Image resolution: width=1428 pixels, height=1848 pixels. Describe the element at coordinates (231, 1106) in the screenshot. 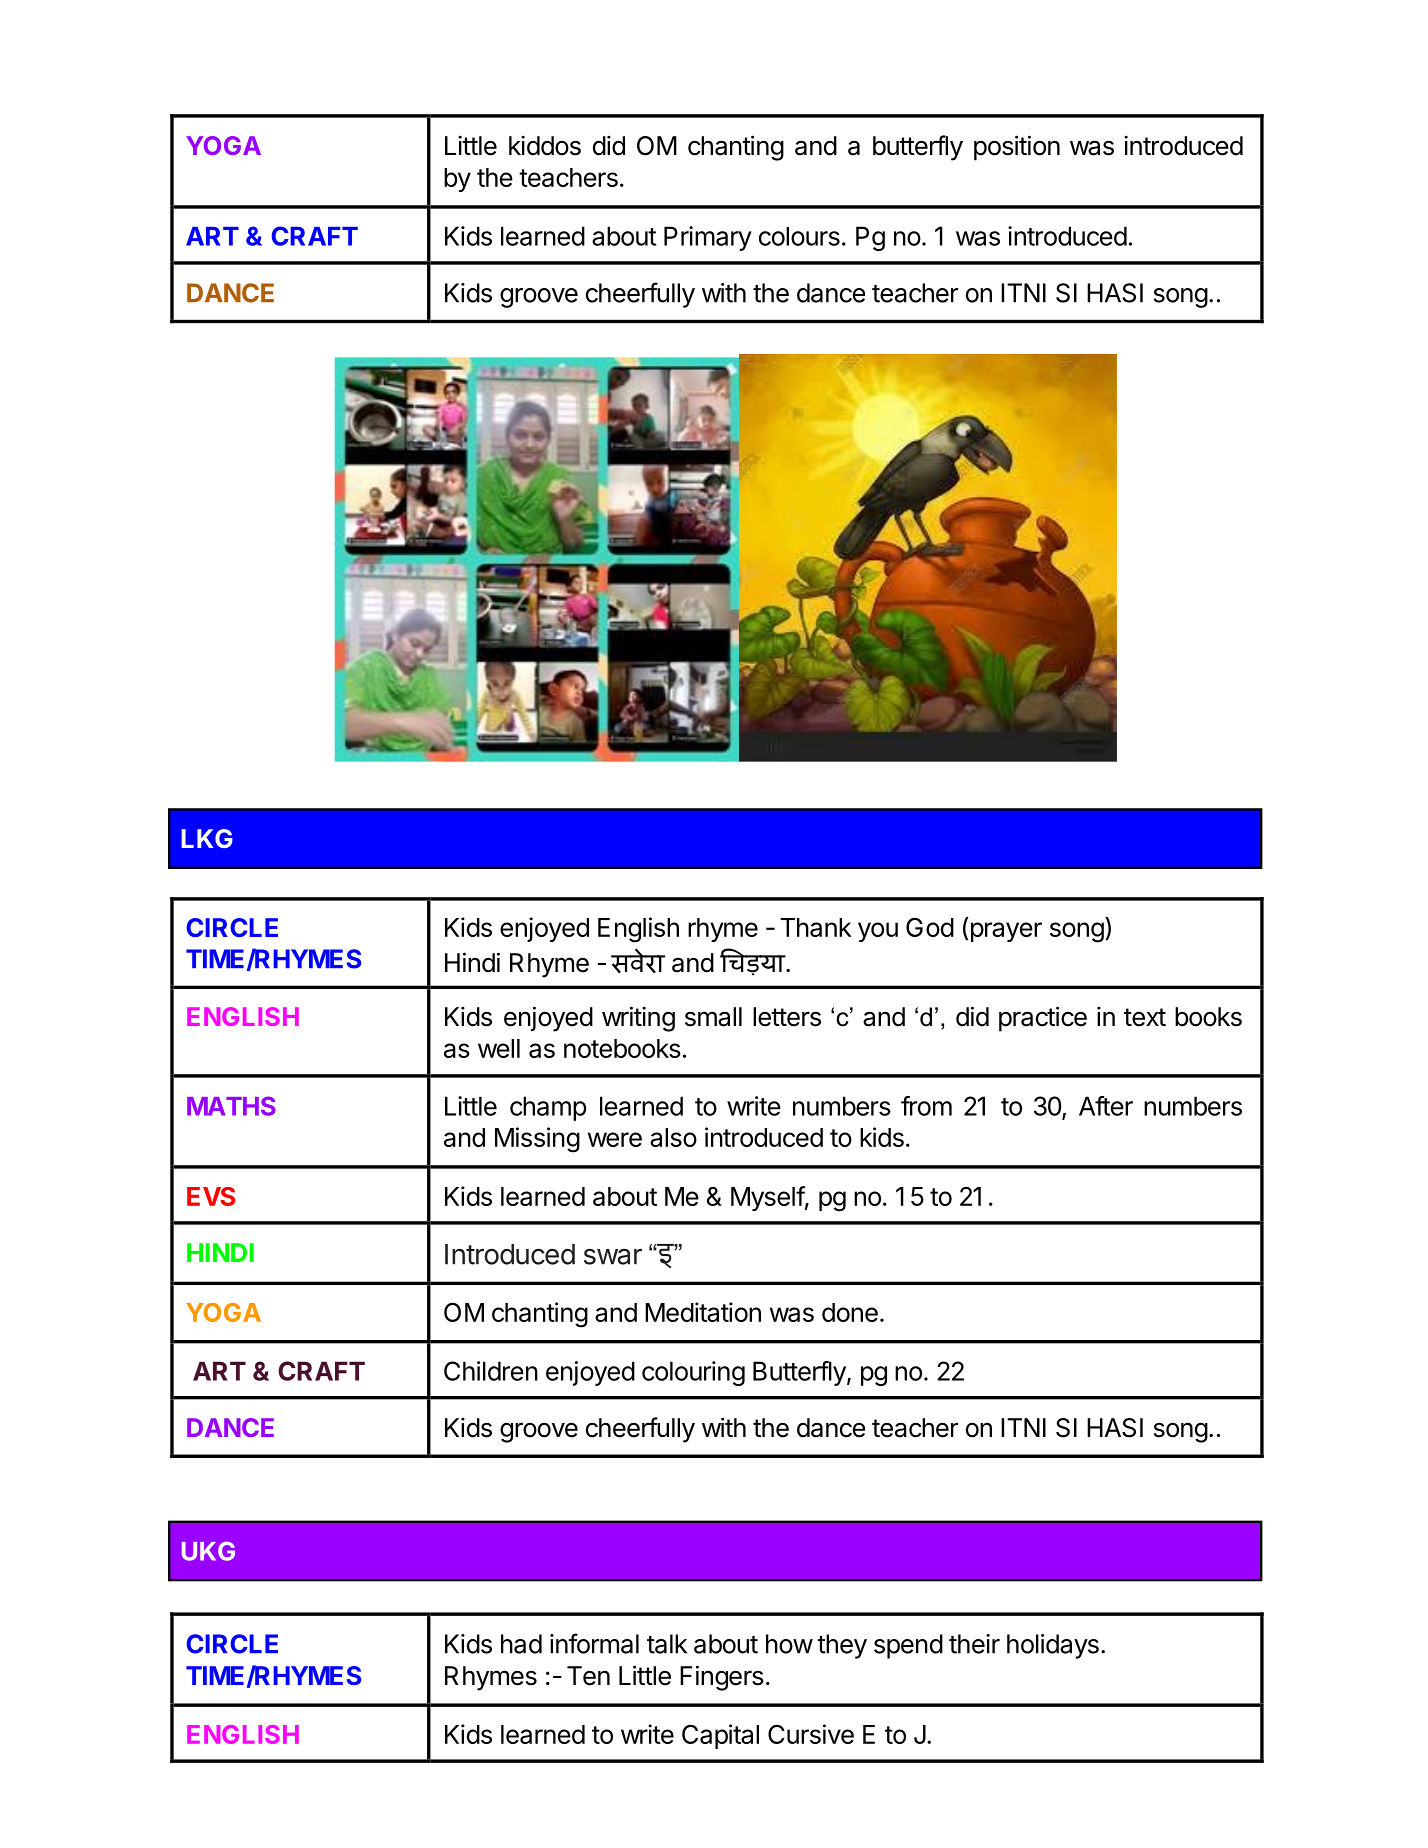

I see `MATHS` at that location.
